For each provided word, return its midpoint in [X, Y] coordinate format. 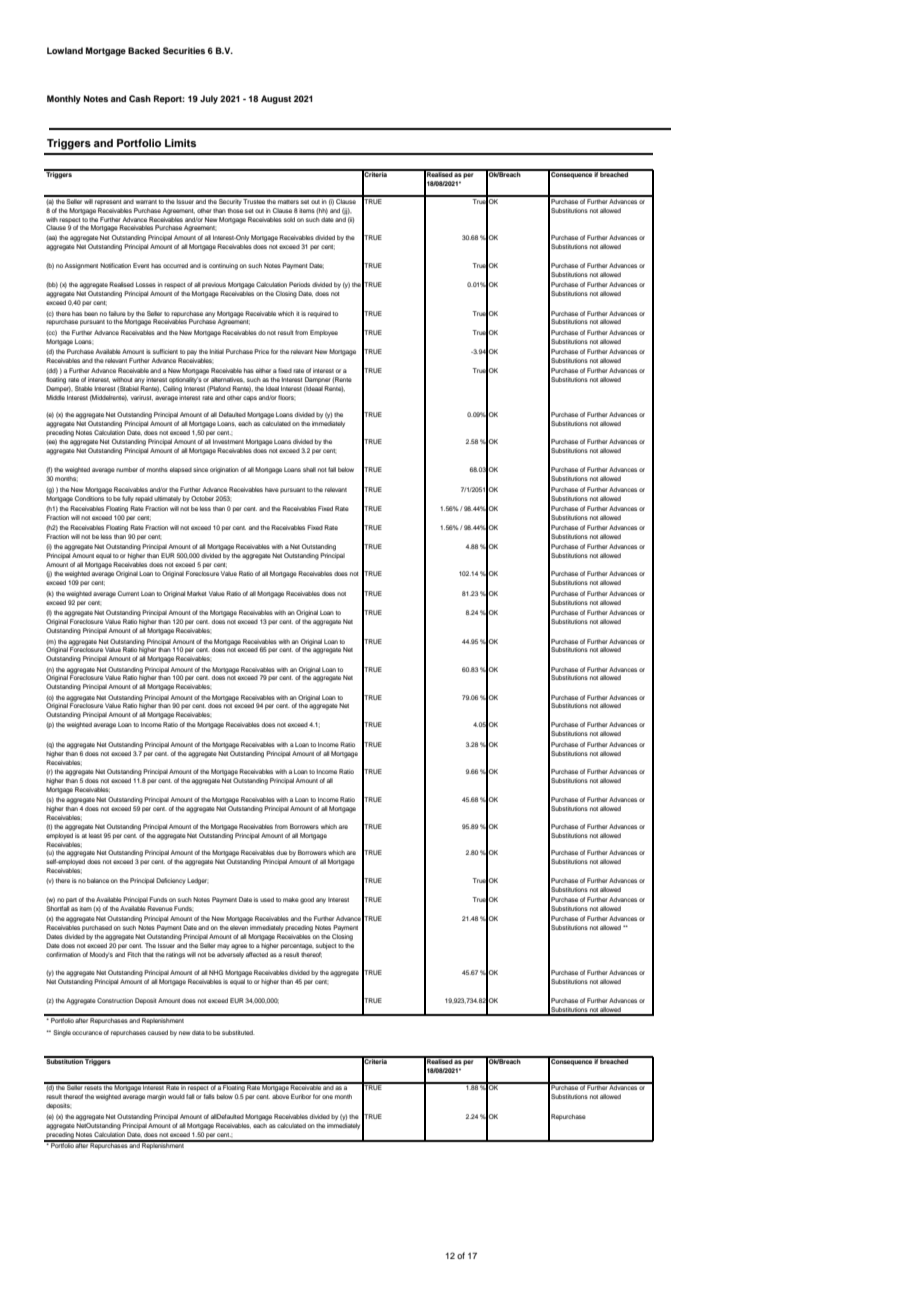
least [95, 835]
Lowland [65, 50]
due [282, 852]
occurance [87, 1033]
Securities [184, 50]
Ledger [198, 881]
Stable [84, 388]
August [276, 99]
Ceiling [172, 389]
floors [287, 398]
